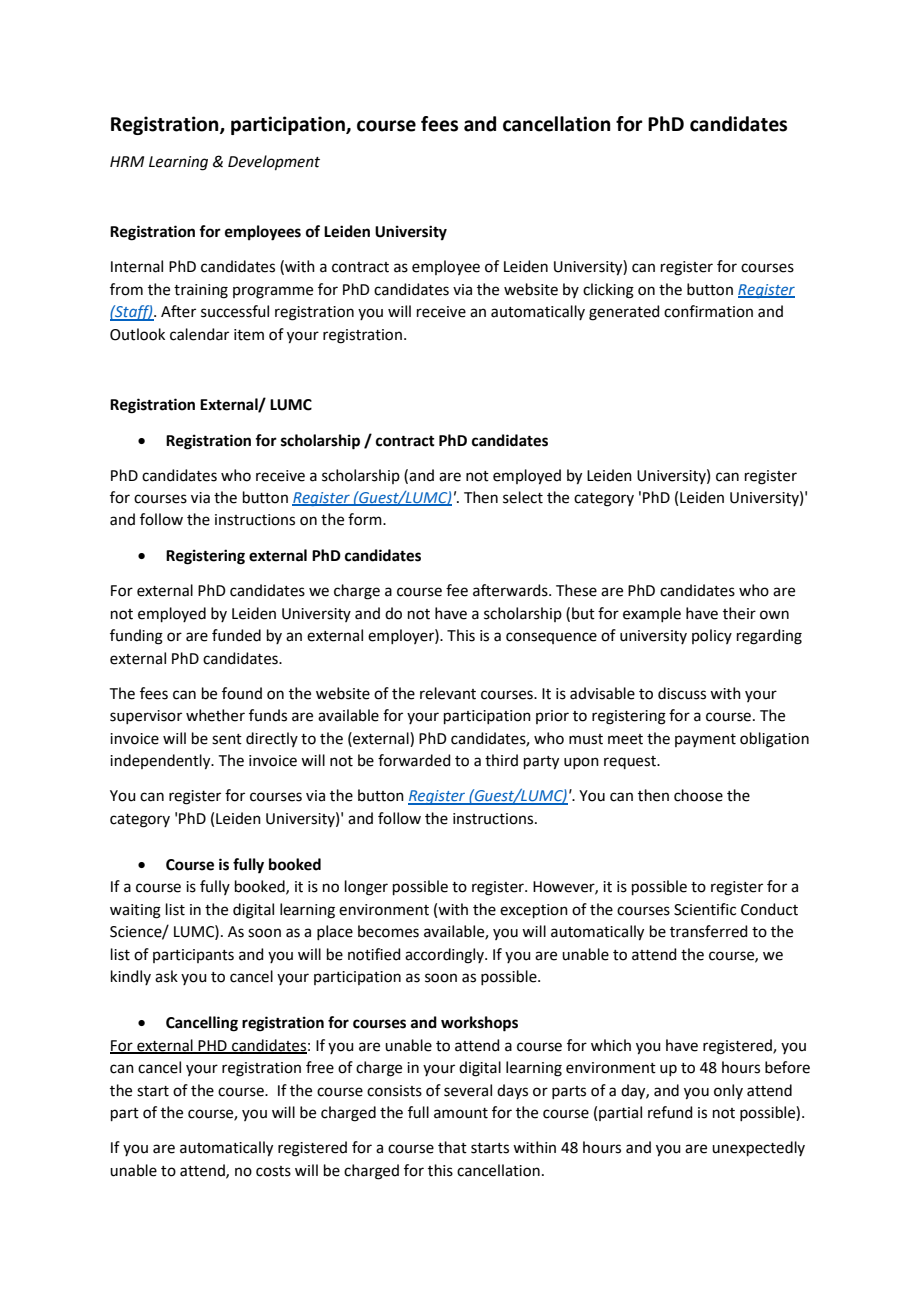 This image has height=1308, width=924. I want to click on generated, so click(624, 313).
